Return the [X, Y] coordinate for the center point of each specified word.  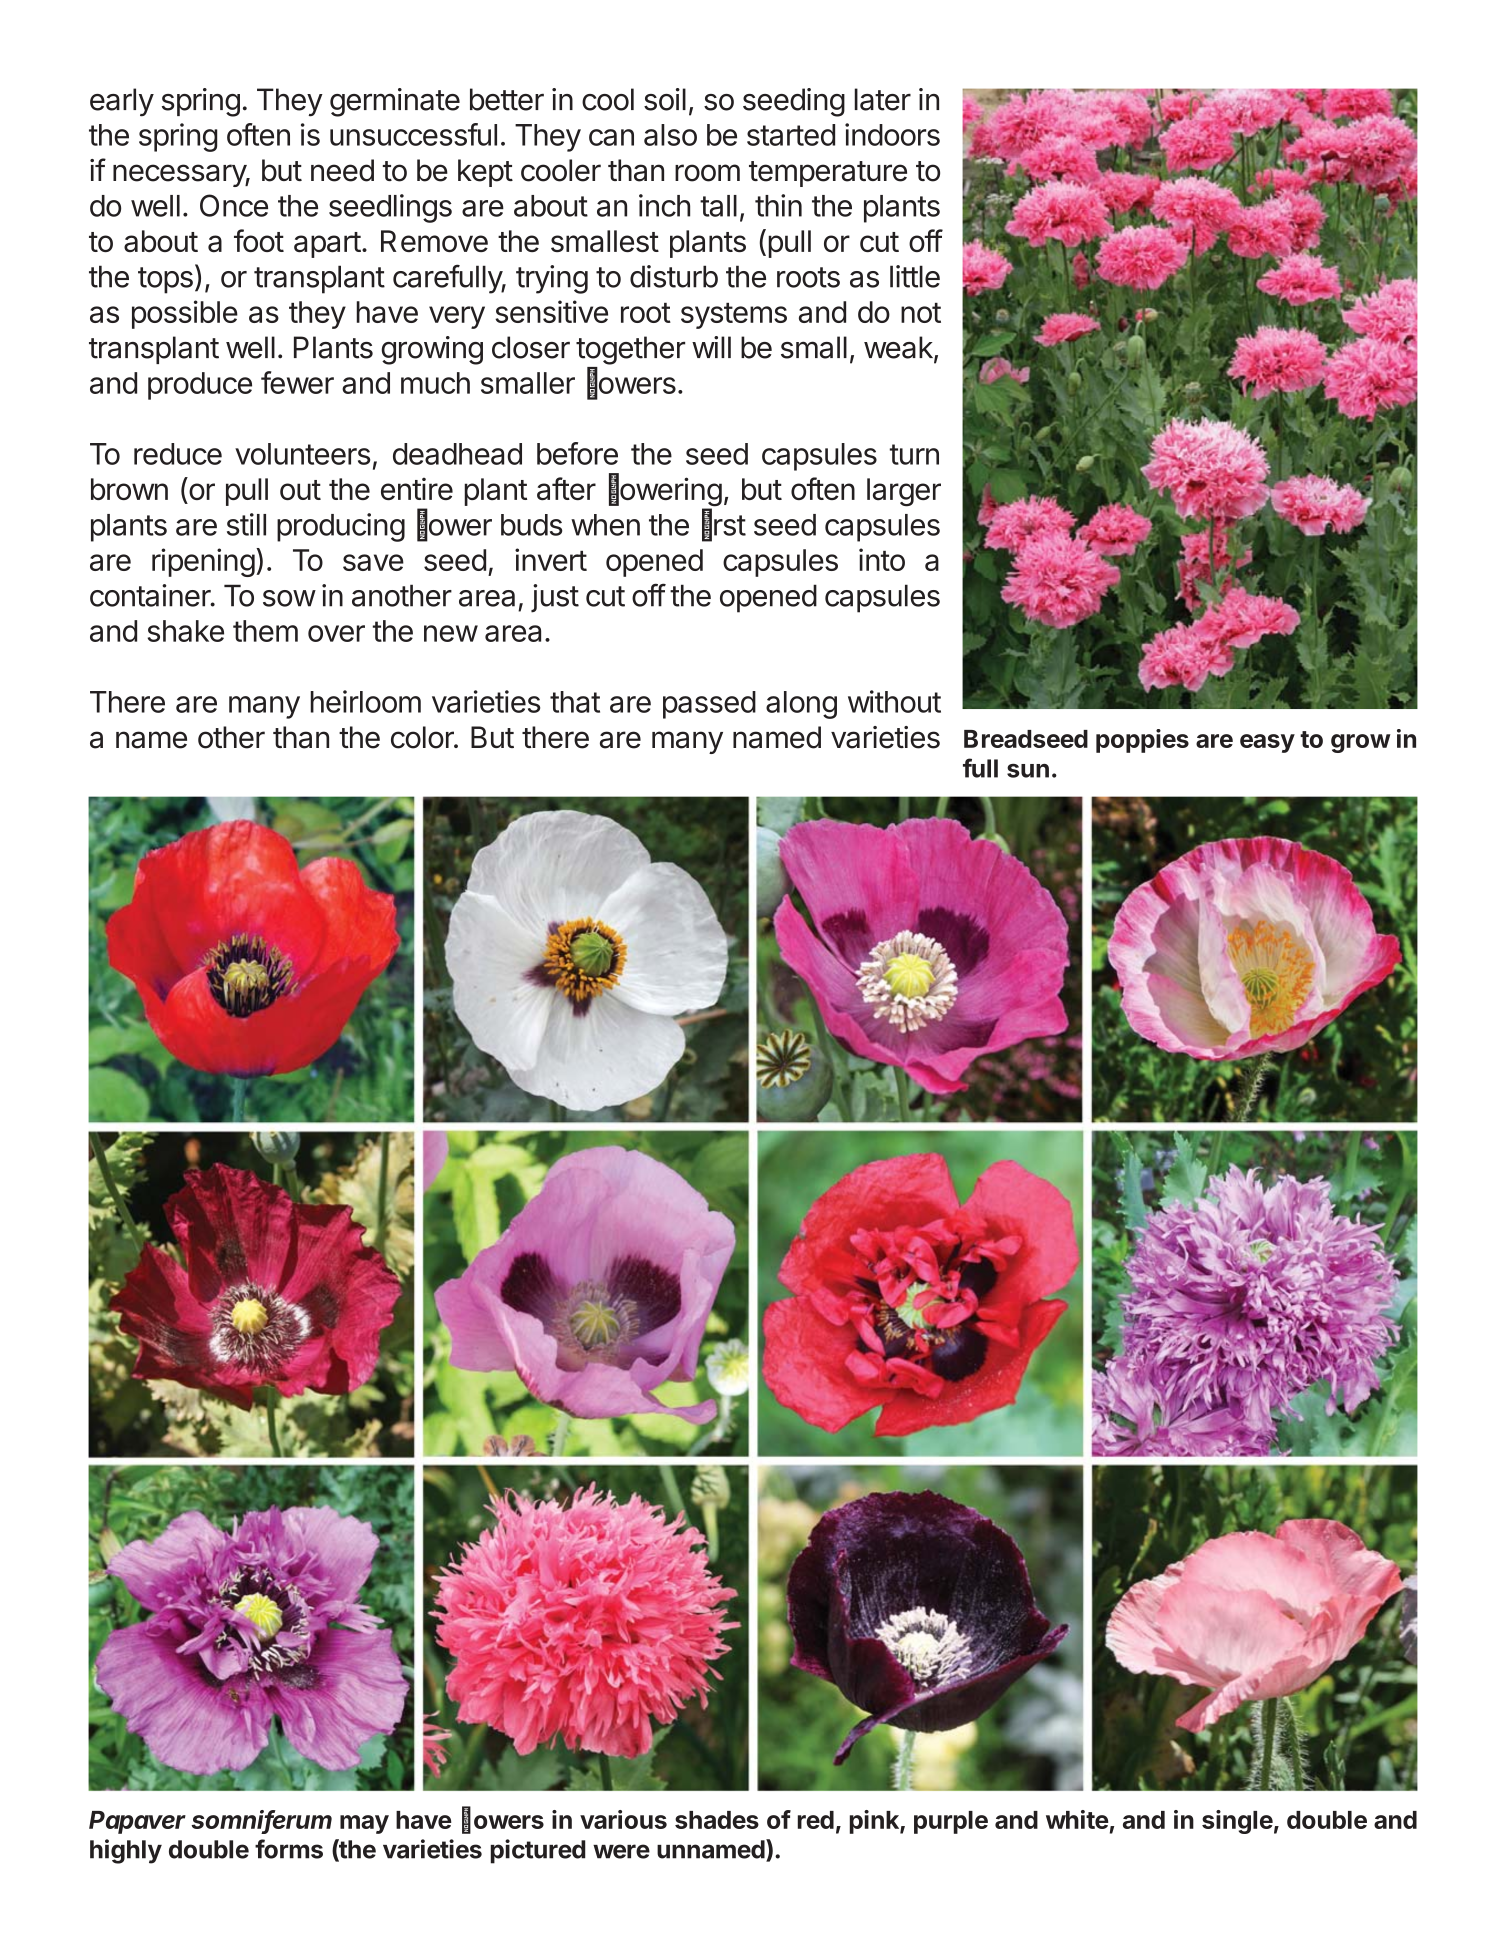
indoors [892, 134]
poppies [1142, 741]
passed [709, 705]
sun [1028, 771]
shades [717, 1820]
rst [730, 525]
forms [289, 1849]
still [246, 524]
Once [234, 205]
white [1077, 1819]
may [364, 1824]
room [707, 173]
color [423, 737]
